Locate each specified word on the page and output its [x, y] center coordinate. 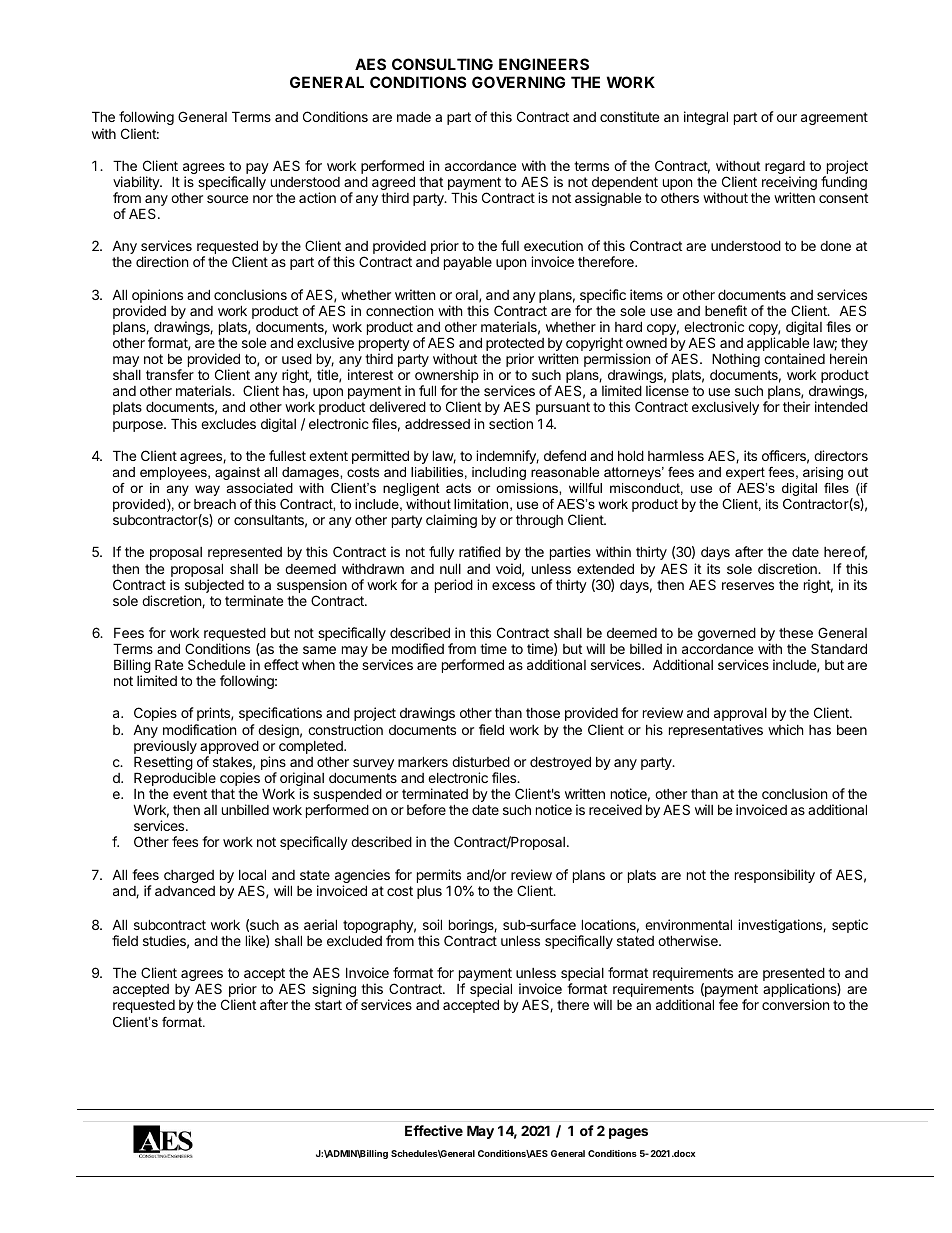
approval [740, 714]
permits [439, 877]
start [328, 1005]
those [543, 713]
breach [215, 504]
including [499, 473]
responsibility [775, 876]
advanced [185, 891]
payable [468, 263]
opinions [157, 296]
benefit [726, 310]
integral [706, 118]
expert [745, 473]
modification [199, 729]
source [227, 199]
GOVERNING [518, 82]
